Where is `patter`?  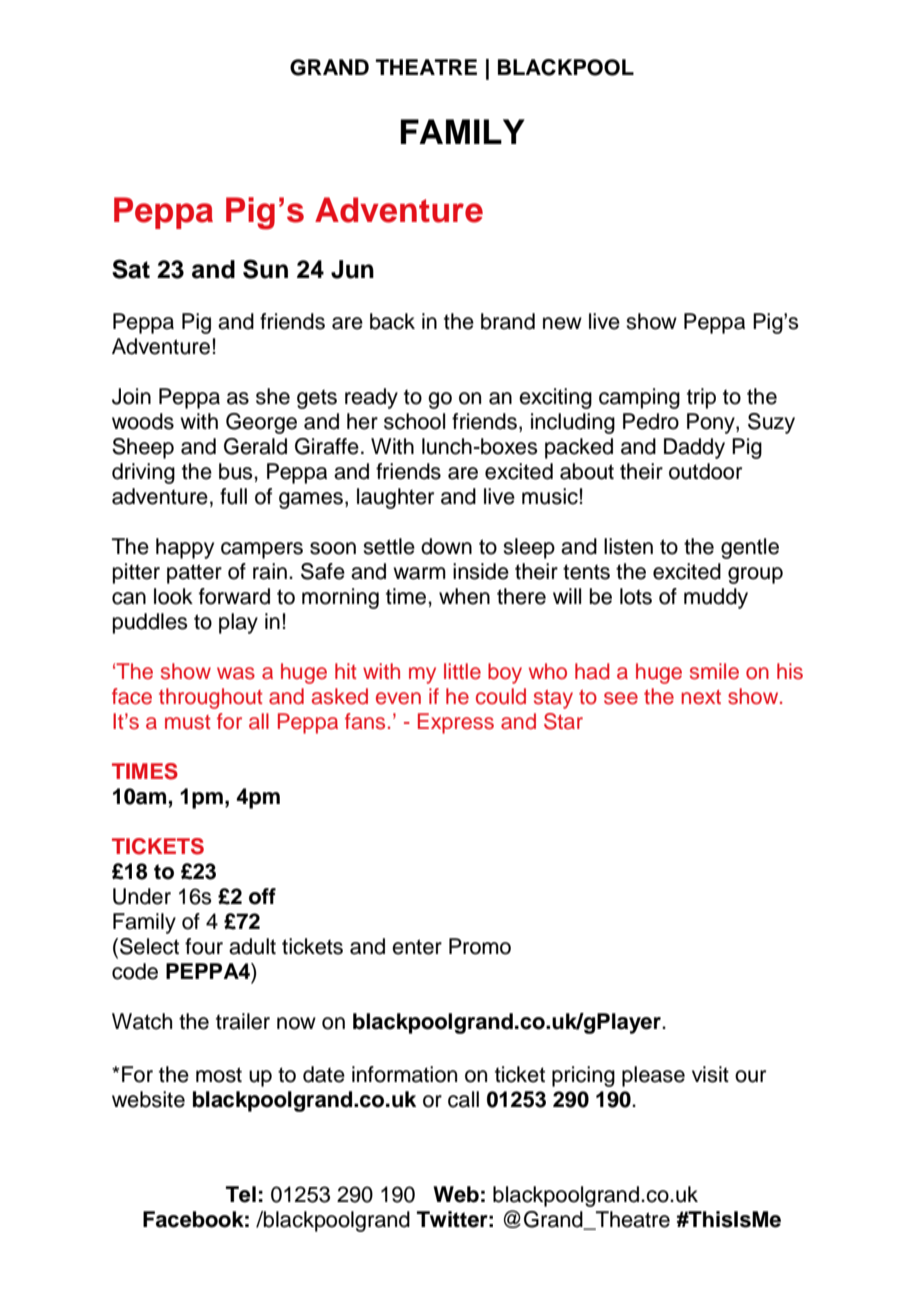 patter is located at coordinates (194, 574).
